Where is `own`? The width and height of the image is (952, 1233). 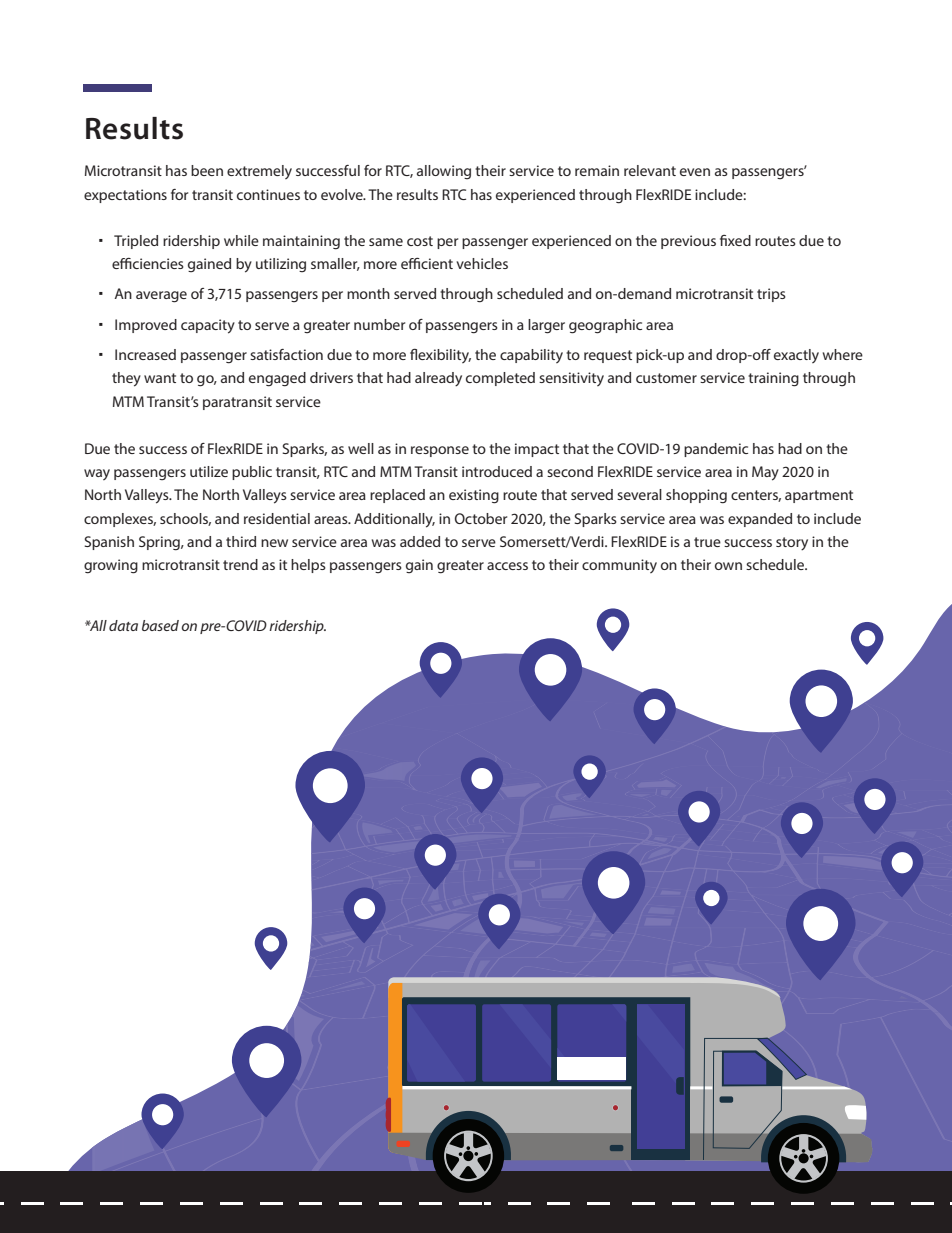 own is located at coordinates (728, 566).
